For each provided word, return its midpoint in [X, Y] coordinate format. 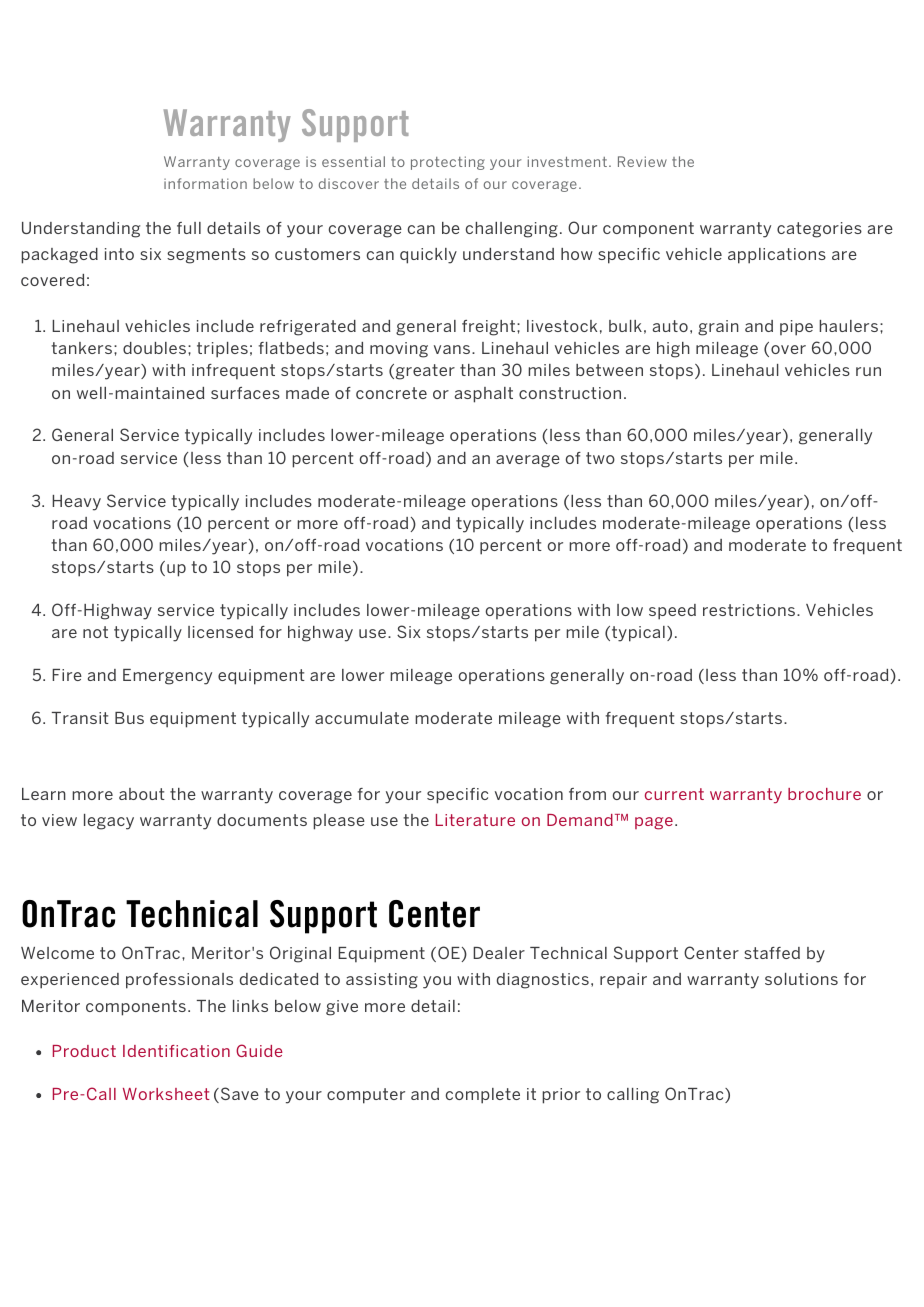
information [205, 183]
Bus [129, 718]
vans [453, 349]
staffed [772, 953]
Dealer [499, 953]
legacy [109, 822]
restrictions [749, 610]
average [528, 461]
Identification [176, 1051]
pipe [796, 328]
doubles [154, 348]
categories [819, 230]
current [674, 794]
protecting [448, 163]
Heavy [76, 503]
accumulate [362, 718]
